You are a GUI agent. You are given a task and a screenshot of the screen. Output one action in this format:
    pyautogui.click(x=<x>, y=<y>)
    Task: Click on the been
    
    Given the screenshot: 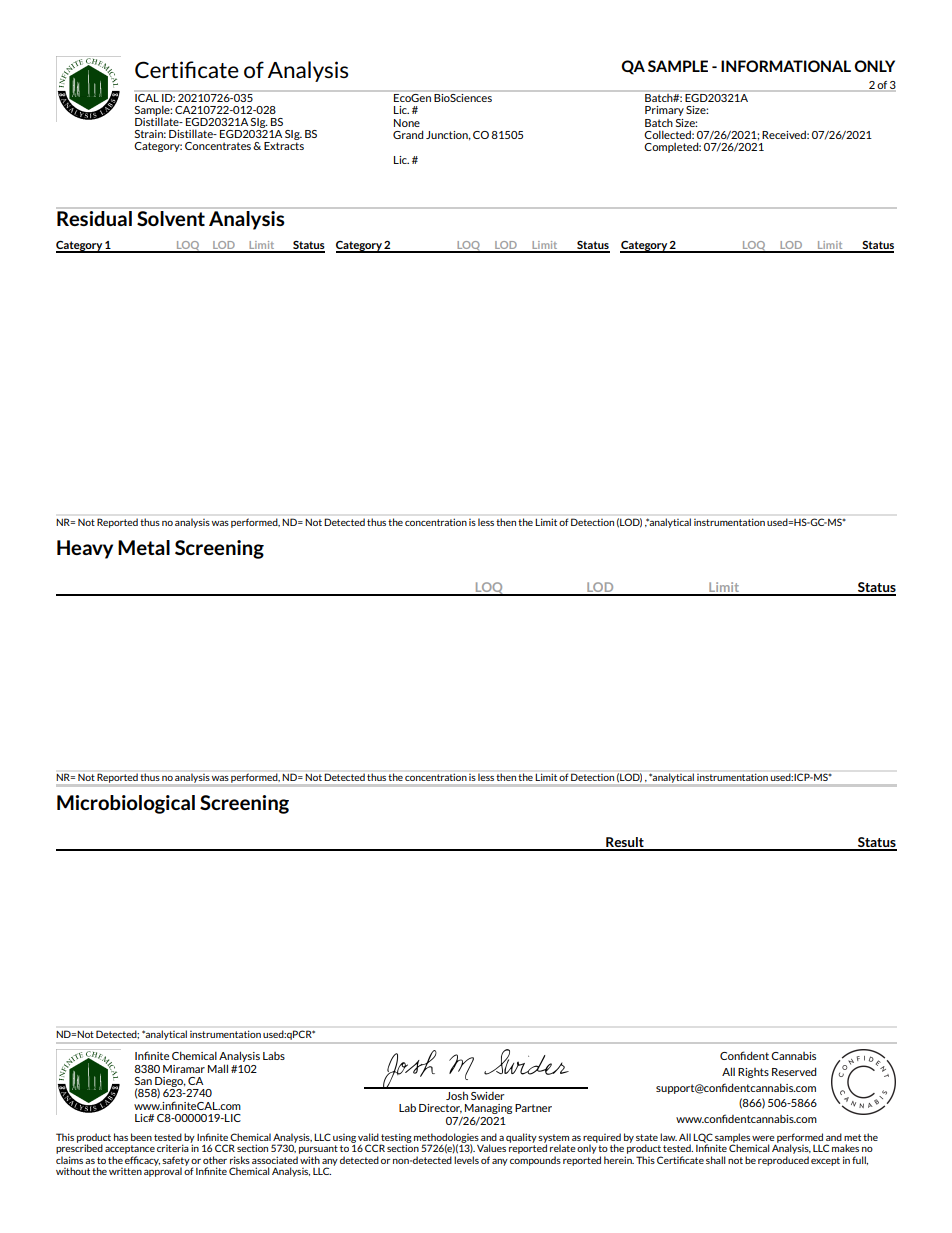 What is the action you would take?
    pyautogui.click(x=141, y=1137)
